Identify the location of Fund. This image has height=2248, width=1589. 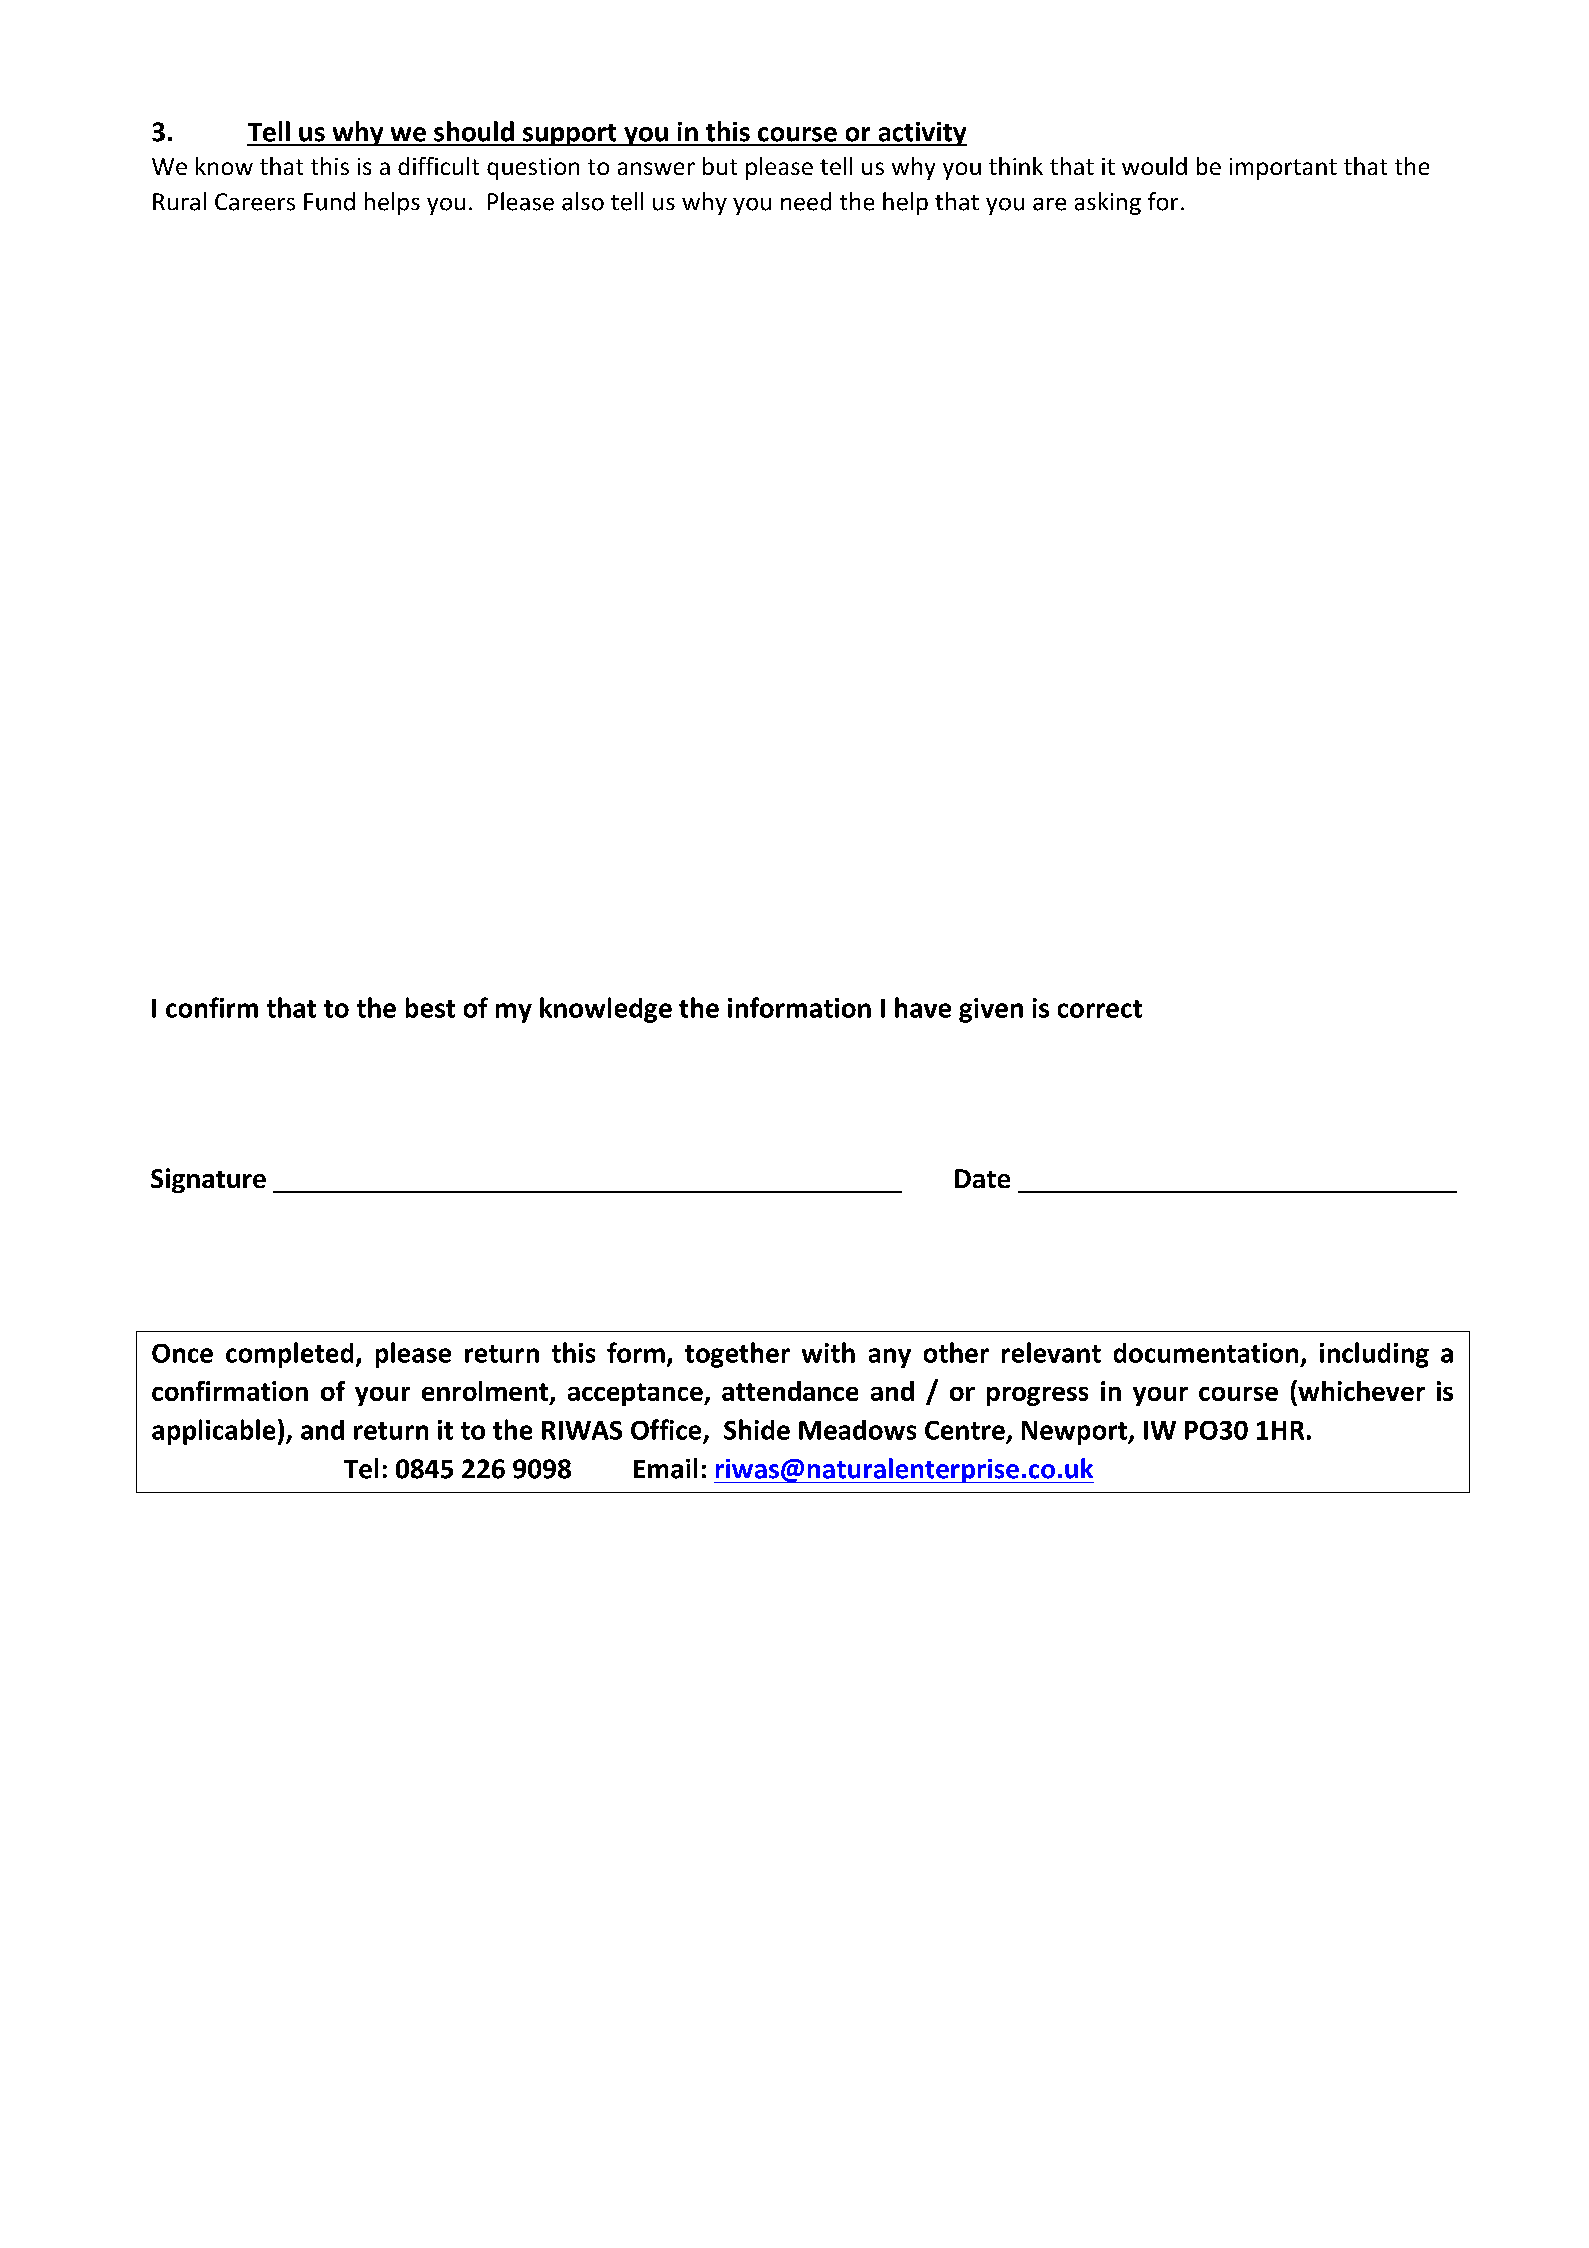
(329, 201).
